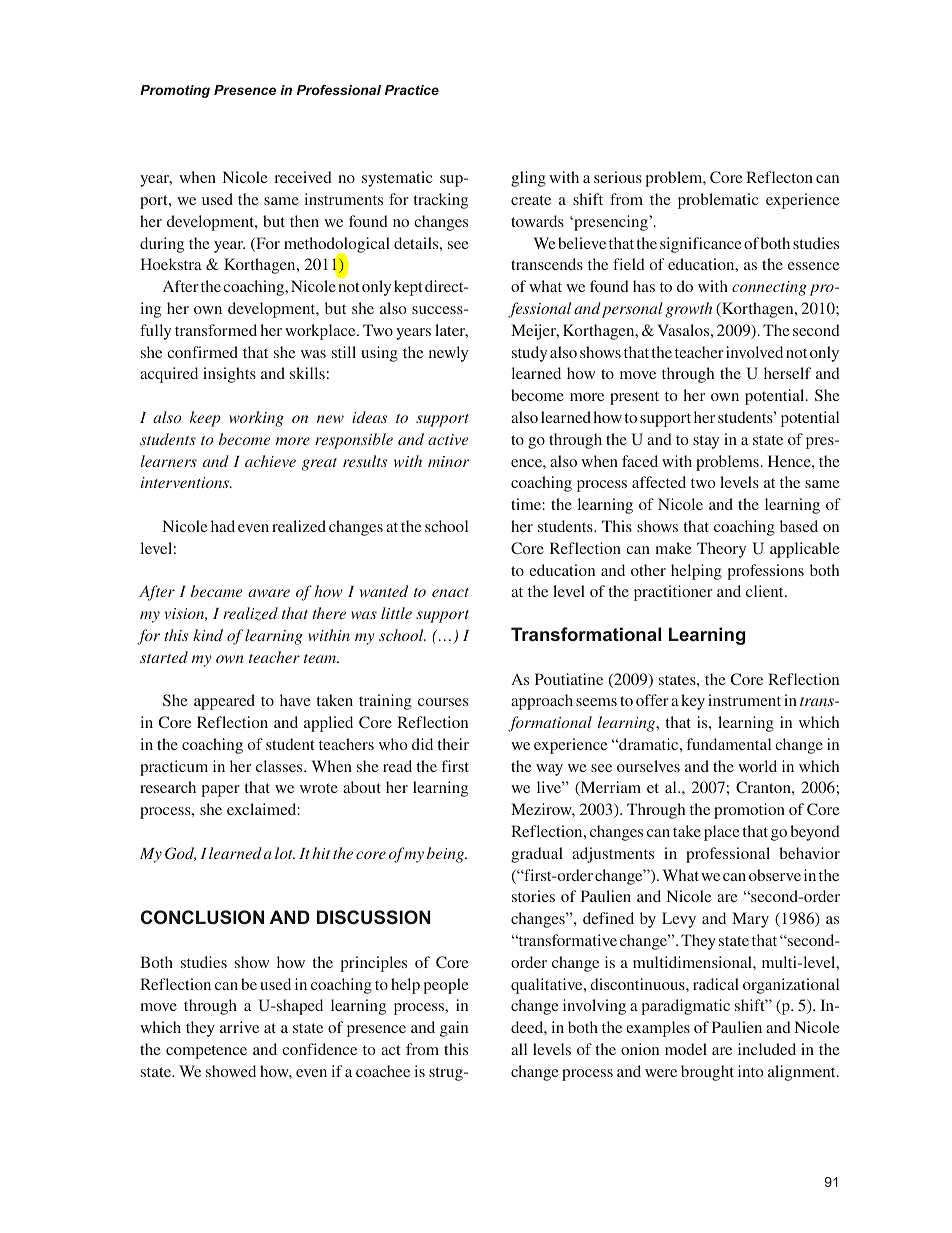  Describe the element at coordinates (175, 91) in the screenshot. I see `Promoting` at that location.
